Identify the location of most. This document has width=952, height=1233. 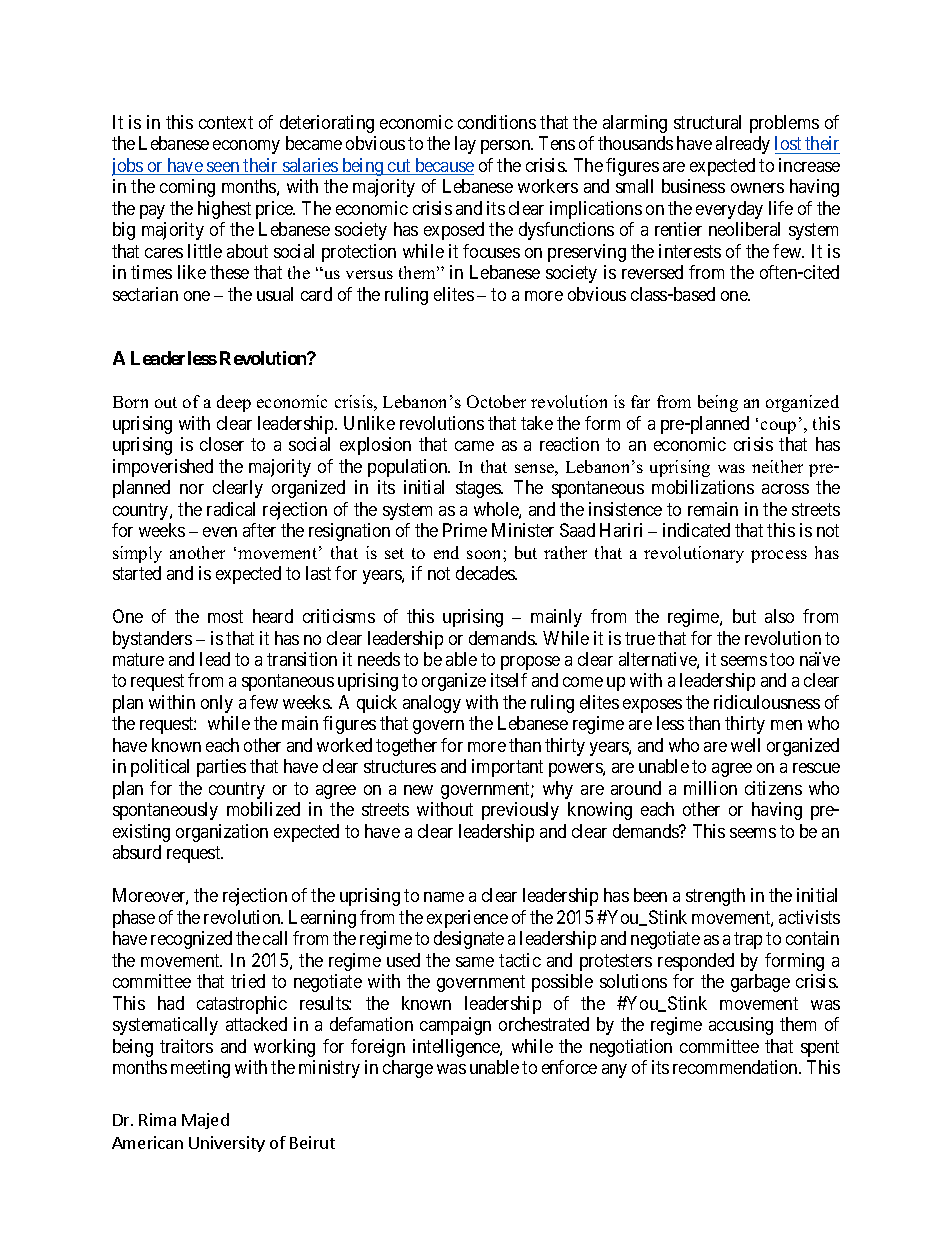
(225, 616).
